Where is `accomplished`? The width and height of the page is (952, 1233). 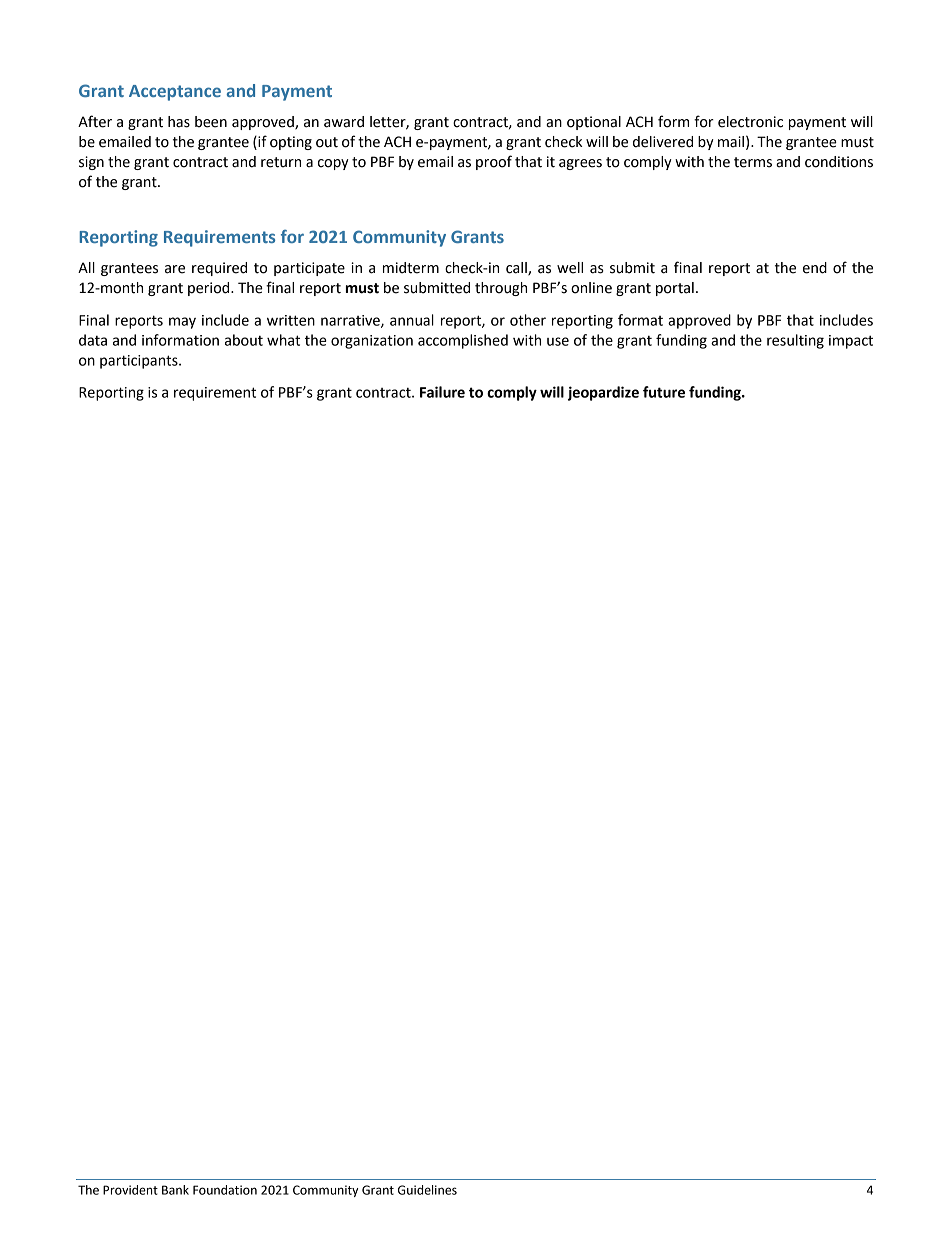
accomplished is located at coordinates (463, 341).
